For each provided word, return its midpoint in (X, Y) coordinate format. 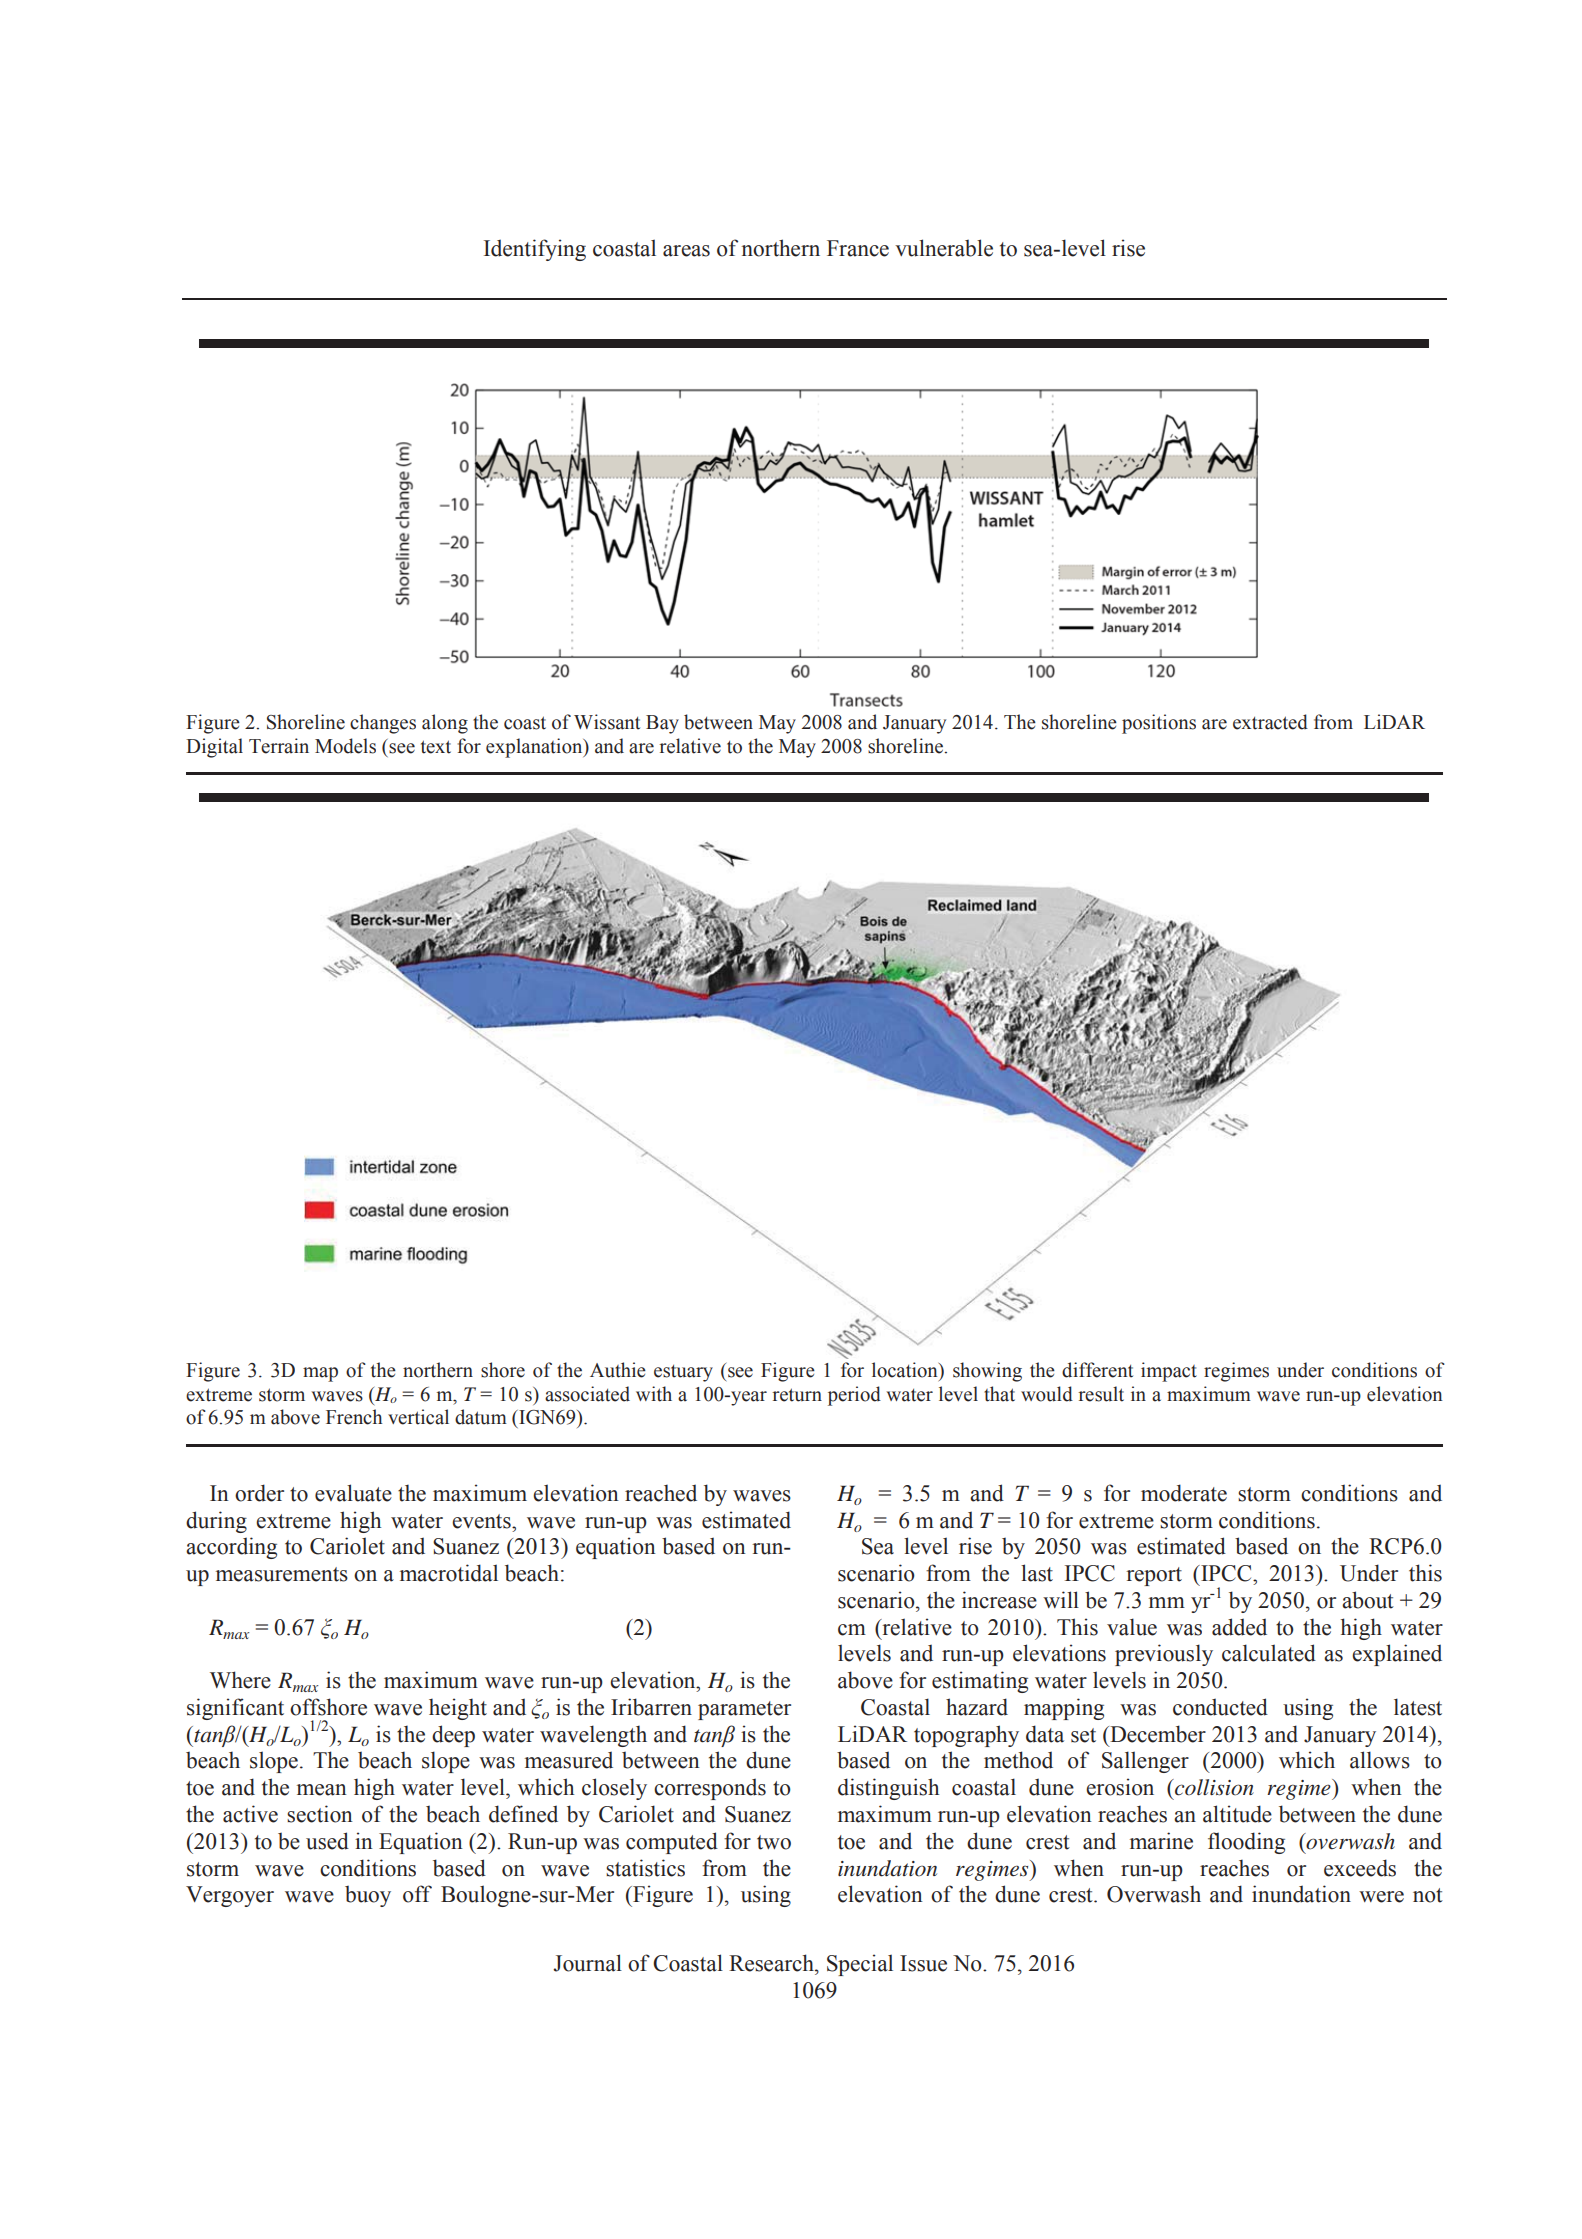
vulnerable (944, 248)
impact (1169, 1372)
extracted (1270, 722)
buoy (368, 1896)
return (797, 1395)
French (354, 1417)
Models (345, 746)
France (858, 248)
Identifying (535, 250)
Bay (662, 724)
